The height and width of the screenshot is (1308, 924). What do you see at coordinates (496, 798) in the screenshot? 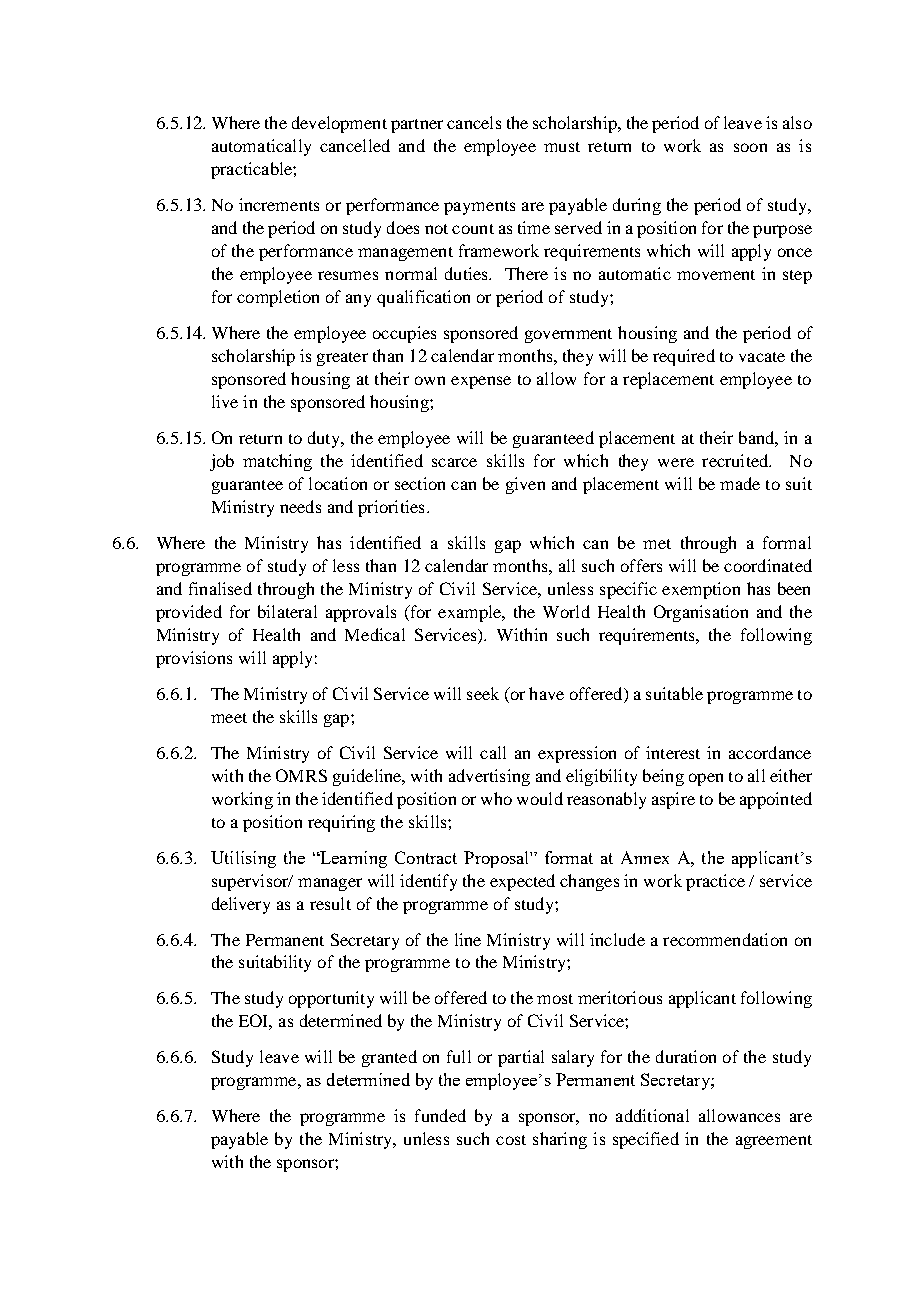
I see `who` at bounding box center [496, 798].
